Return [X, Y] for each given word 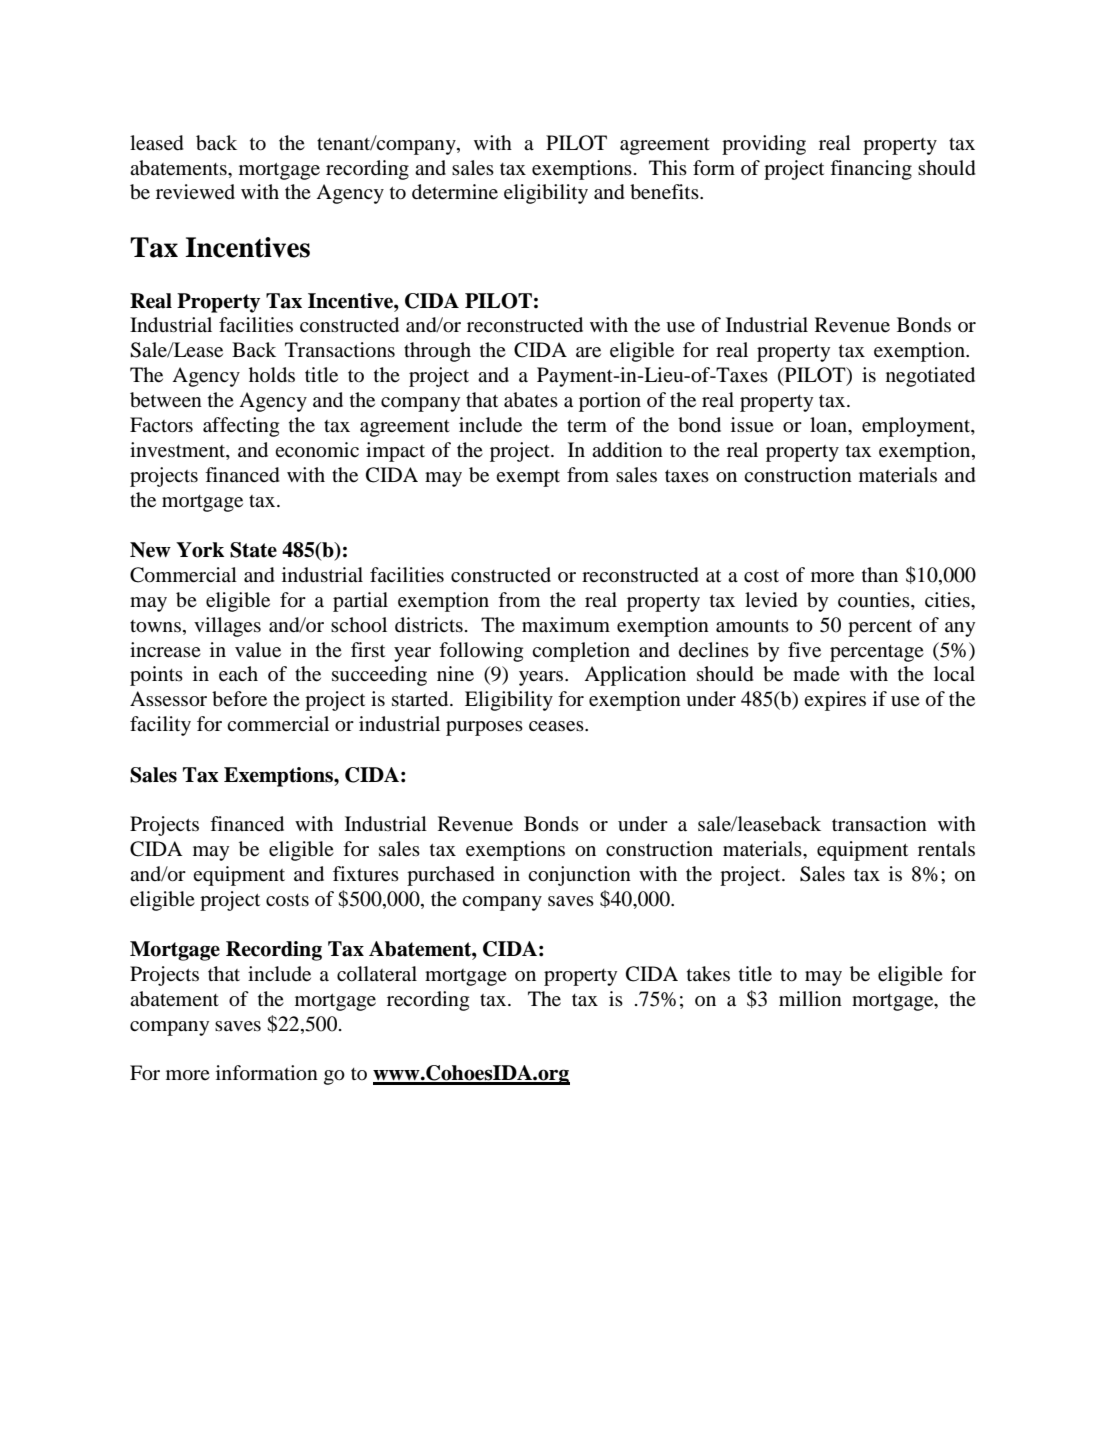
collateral [377, 974]
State [253, 550]
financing [871, 170]
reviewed [195, 192]
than [880, 574]
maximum [566, 625]
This [668, 167]
